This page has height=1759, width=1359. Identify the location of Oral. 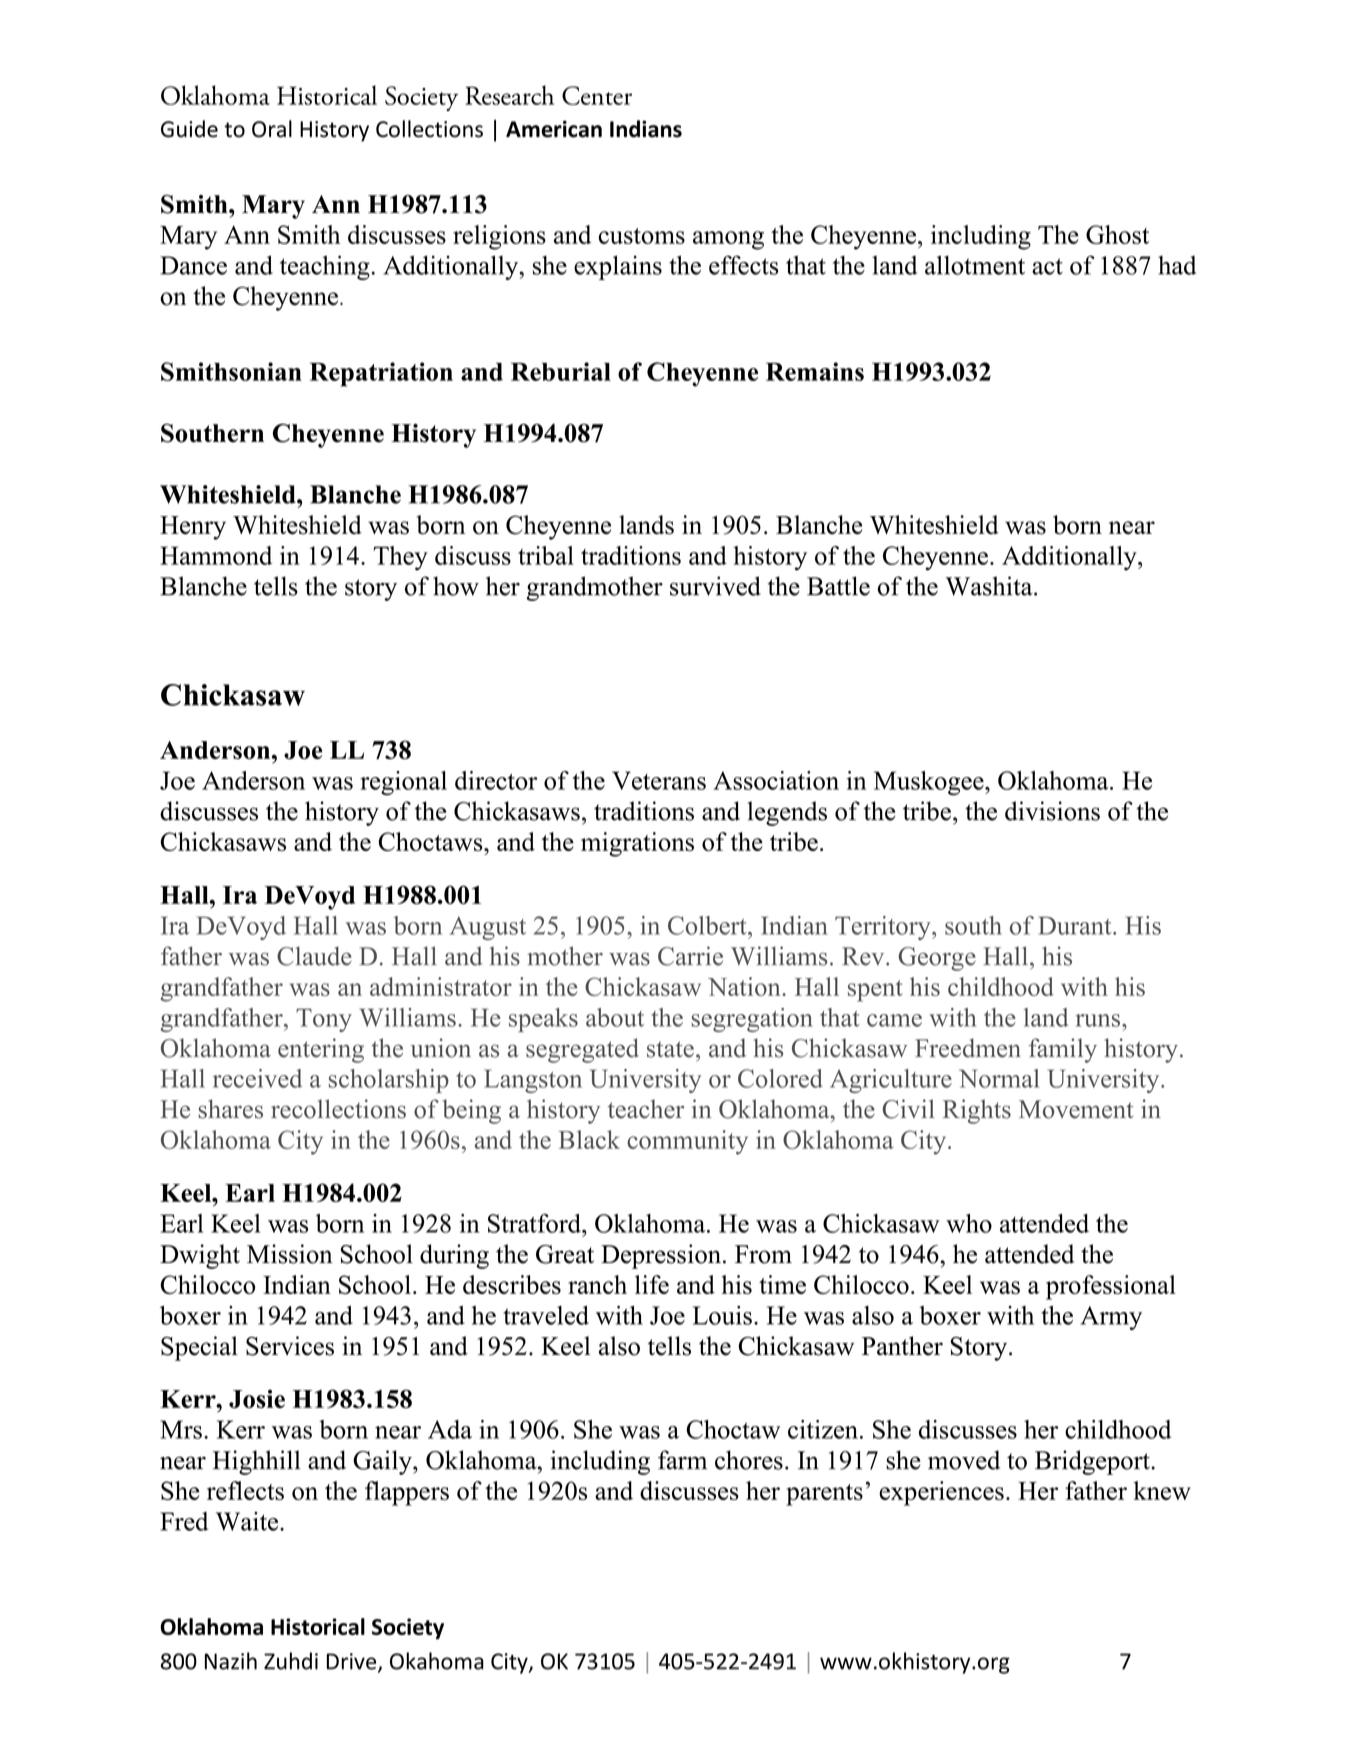
(272, 129).
